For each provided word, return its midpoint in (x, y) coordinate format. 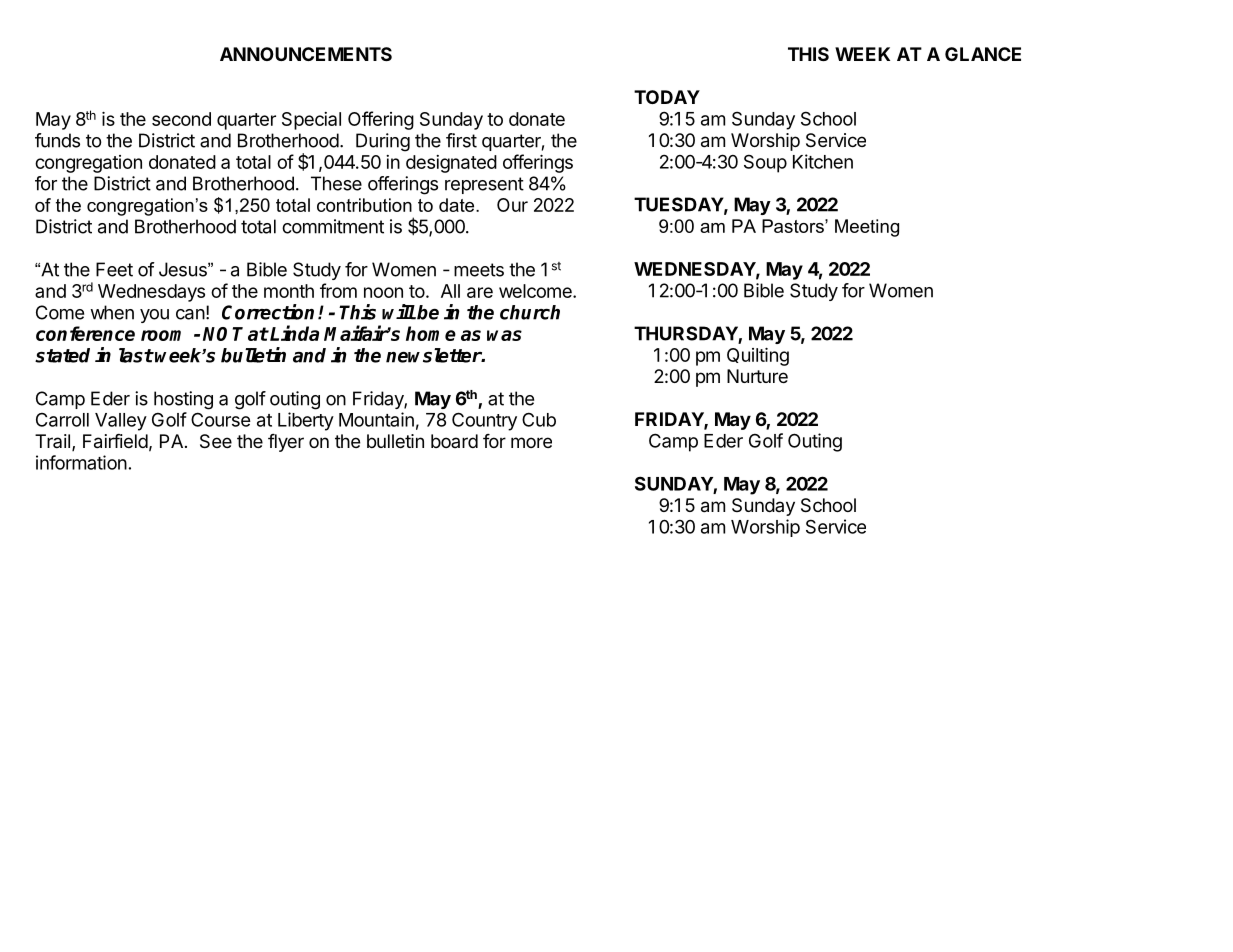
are (480, 292)
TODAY (667, 97)
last (136, 355)
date (458, 205)
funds (57, 140)
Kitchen (823, 161)
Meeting (867, 228)
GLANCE (983, 54)
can (190, 314)
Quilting (758, 357)
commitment (333, 226)
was (504, 335)
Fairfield (115, 441)
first (461, 140)
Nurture (757, 376)
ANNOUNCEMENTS (306, 54)
